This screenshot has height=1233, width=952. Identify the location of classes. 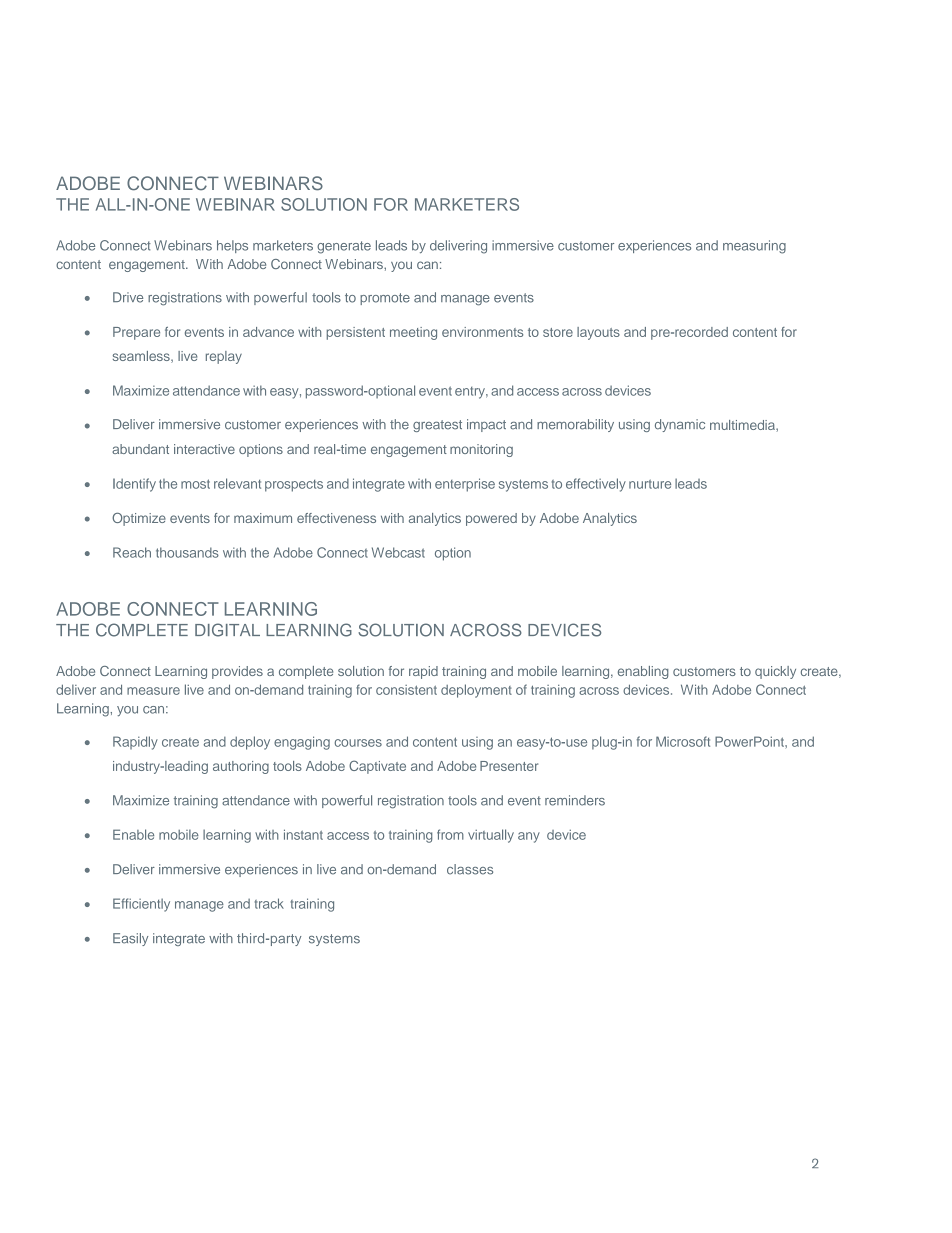
(470, 869).
